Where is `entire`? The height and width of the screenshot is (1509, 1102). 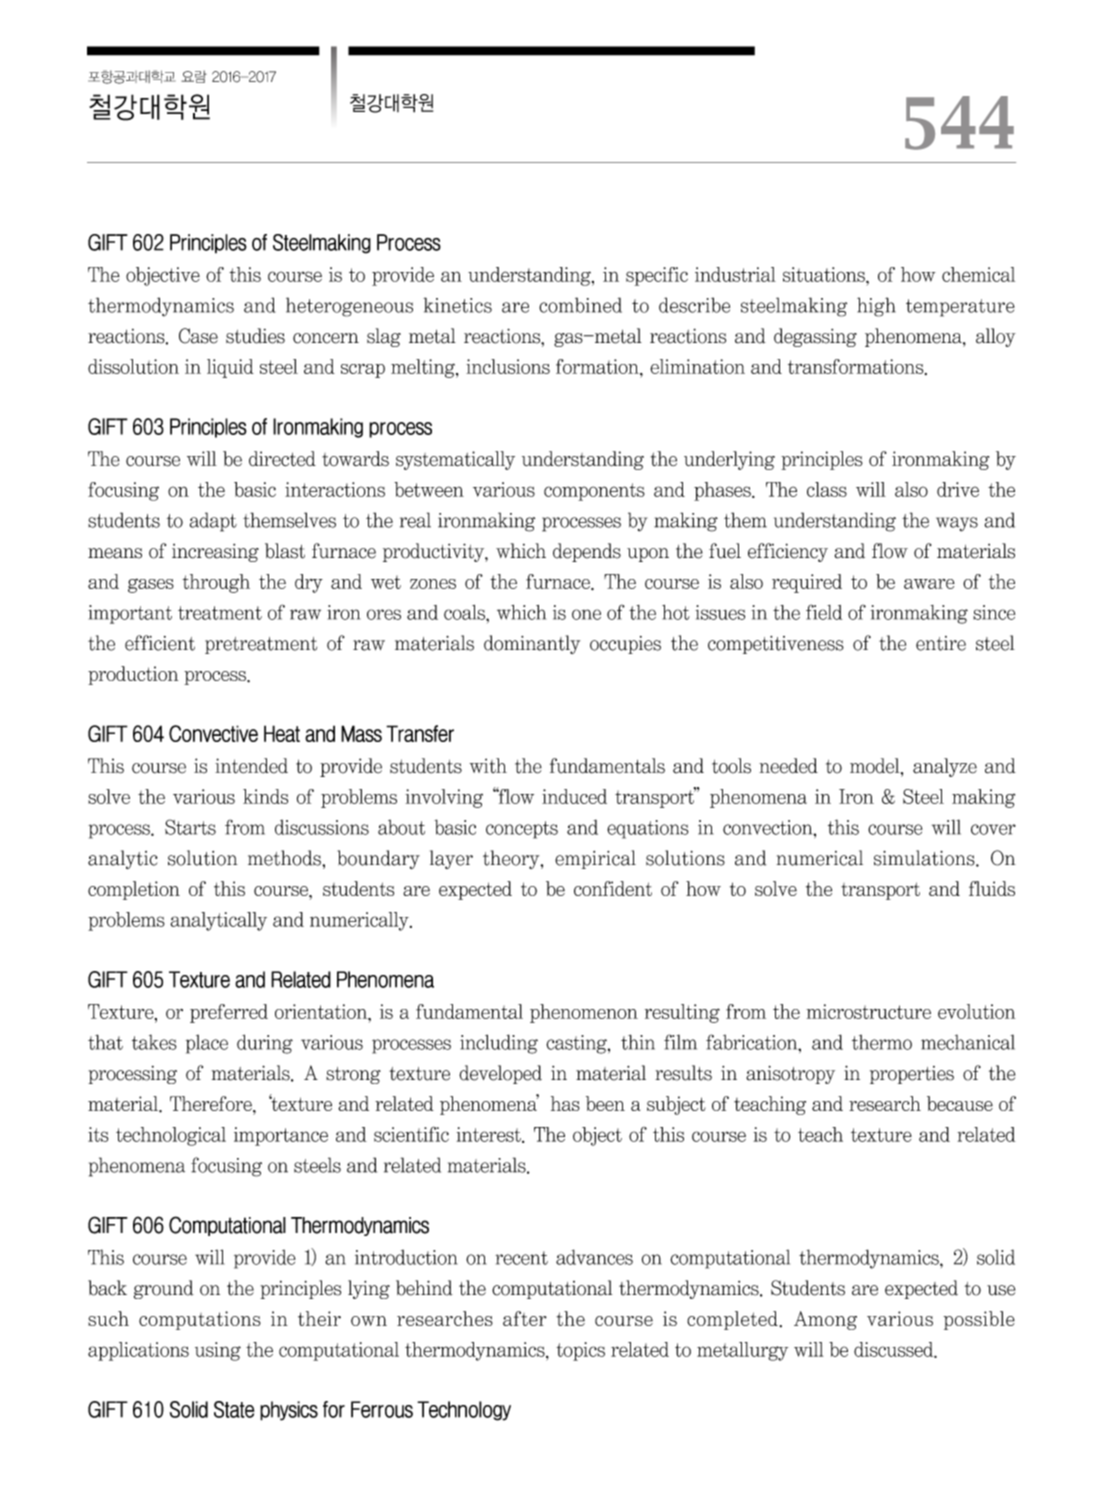 entire is located at coordinates (941, 643).
